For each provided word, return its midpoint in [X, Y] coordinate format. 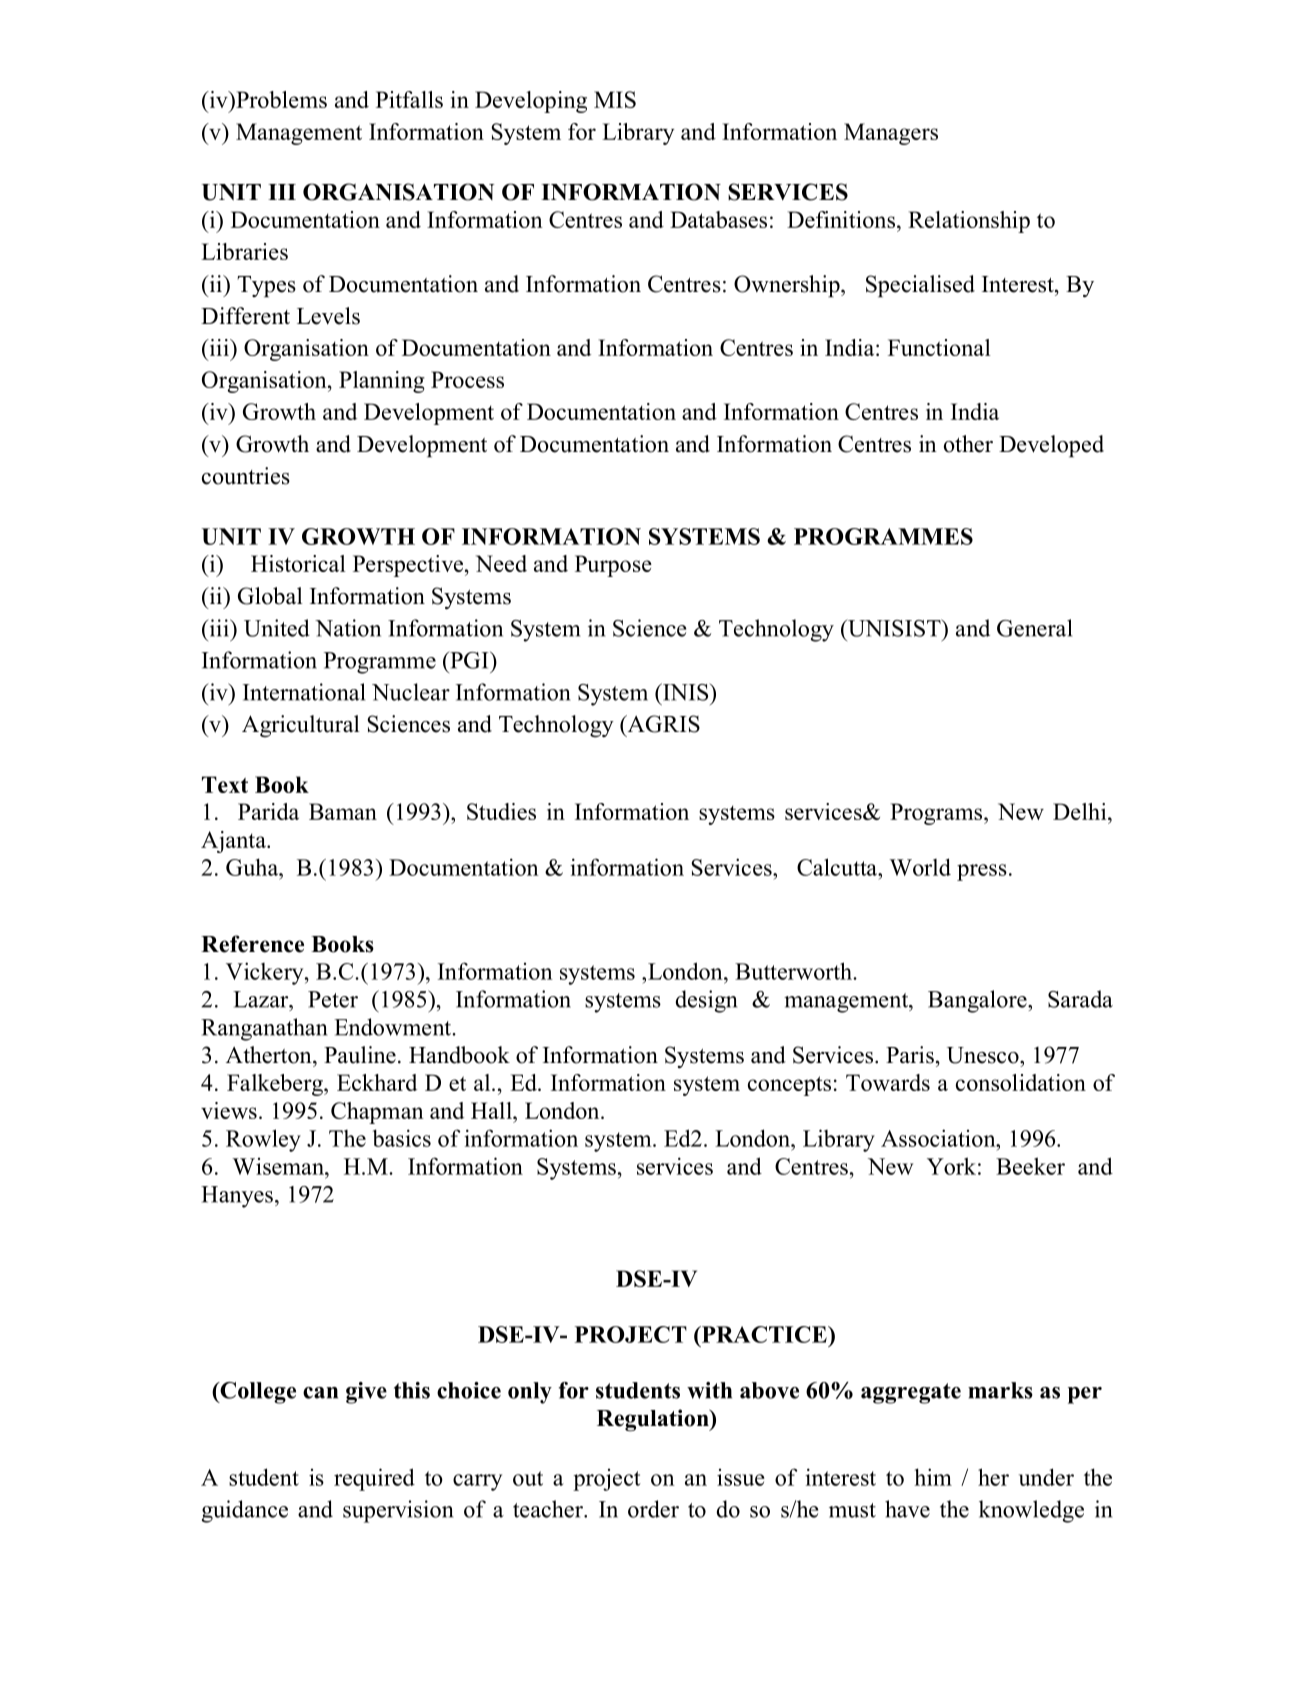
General [1034, 628]
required [374, 1479]
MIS [615, 99]
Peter [333, 999]
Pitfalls [409, 99]
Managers [891, 134]
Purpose [613, 566]
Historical [298, 563]
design [706, 1001]
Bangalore [978, 1001]
